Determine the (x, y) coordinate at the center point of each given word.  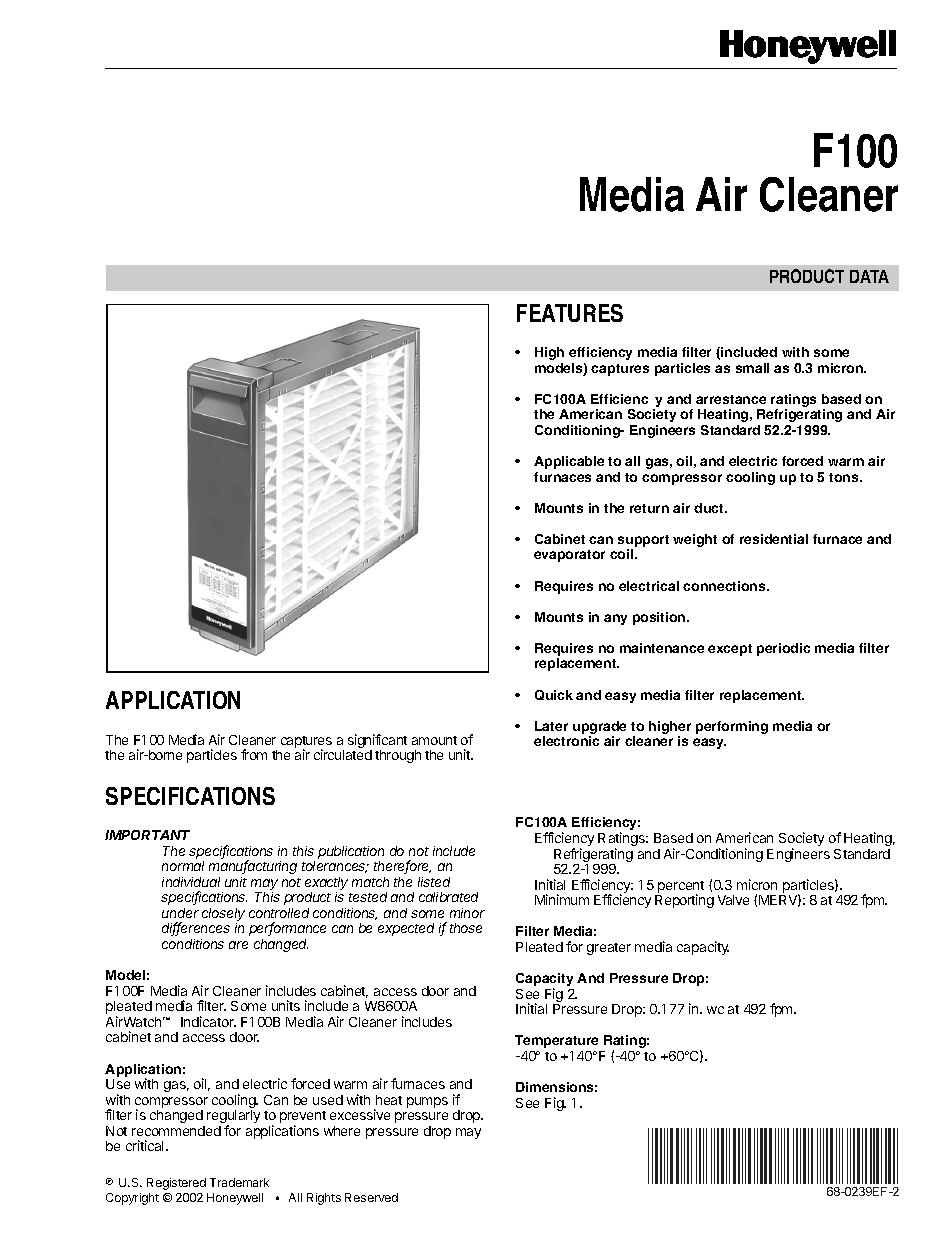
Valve (733, 900)
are (238, 945)
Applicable (569, 462)
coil (623, 554)
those (466, 928)
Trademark (239, 1182)
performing (732, 727)
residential (774, 539)
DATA (869, 276)
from (254, 754)
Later (551, 726)
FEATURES (570, 313)
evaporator (569, 556)
